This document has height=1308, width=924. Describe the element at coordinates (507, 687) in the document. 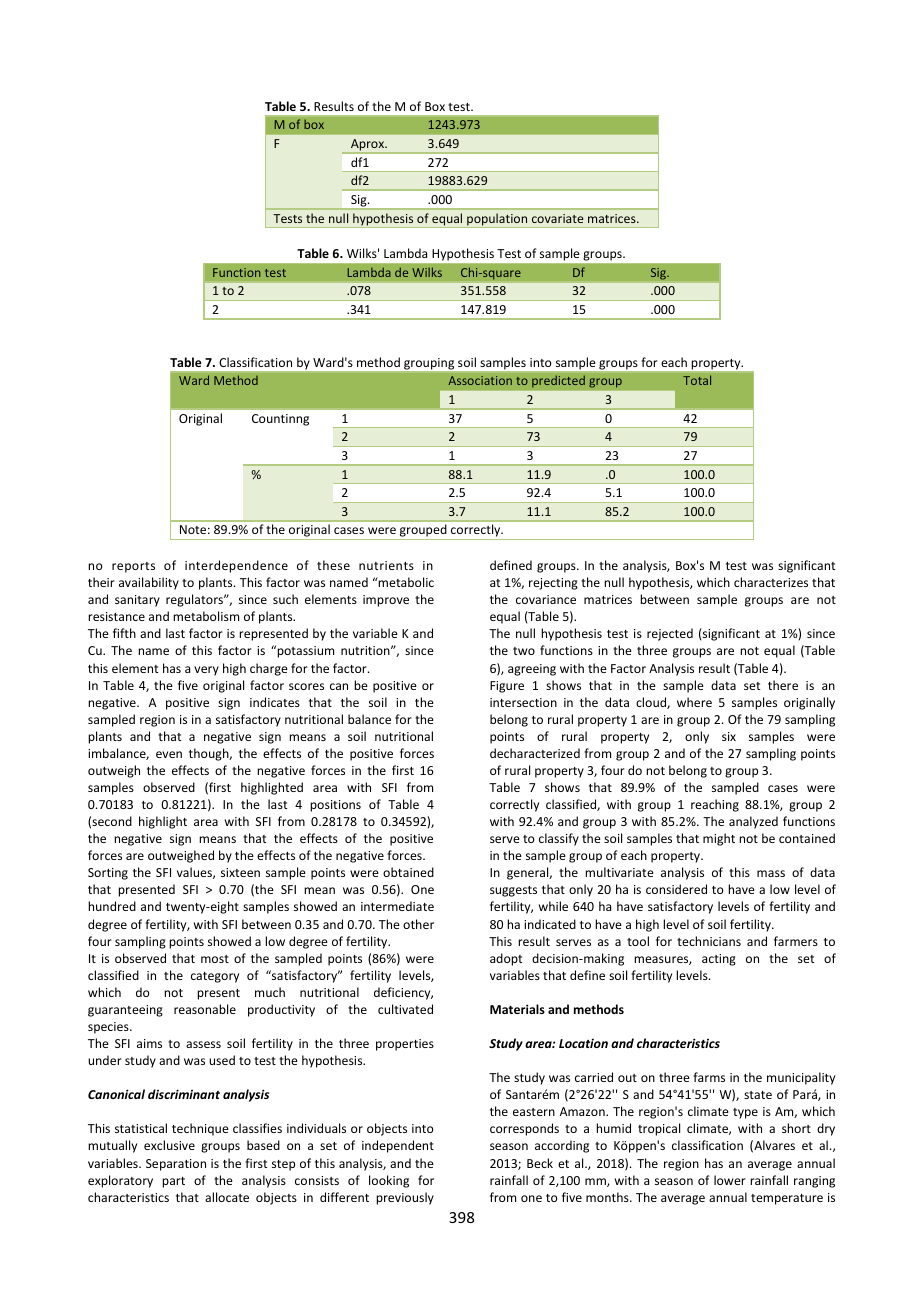

I see `Figure` at that location.
